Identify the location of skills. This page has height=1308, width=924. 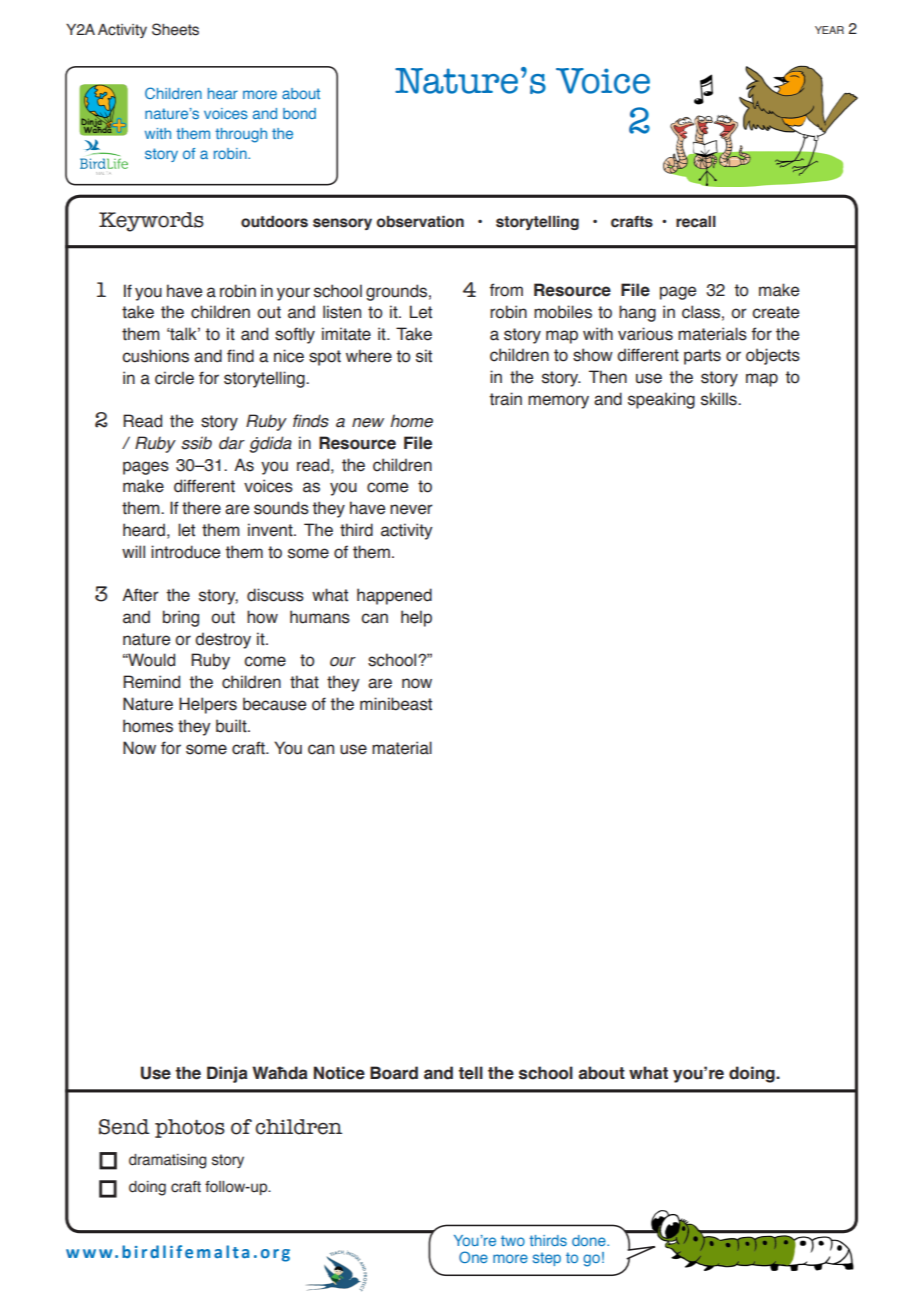
(720, 399).
